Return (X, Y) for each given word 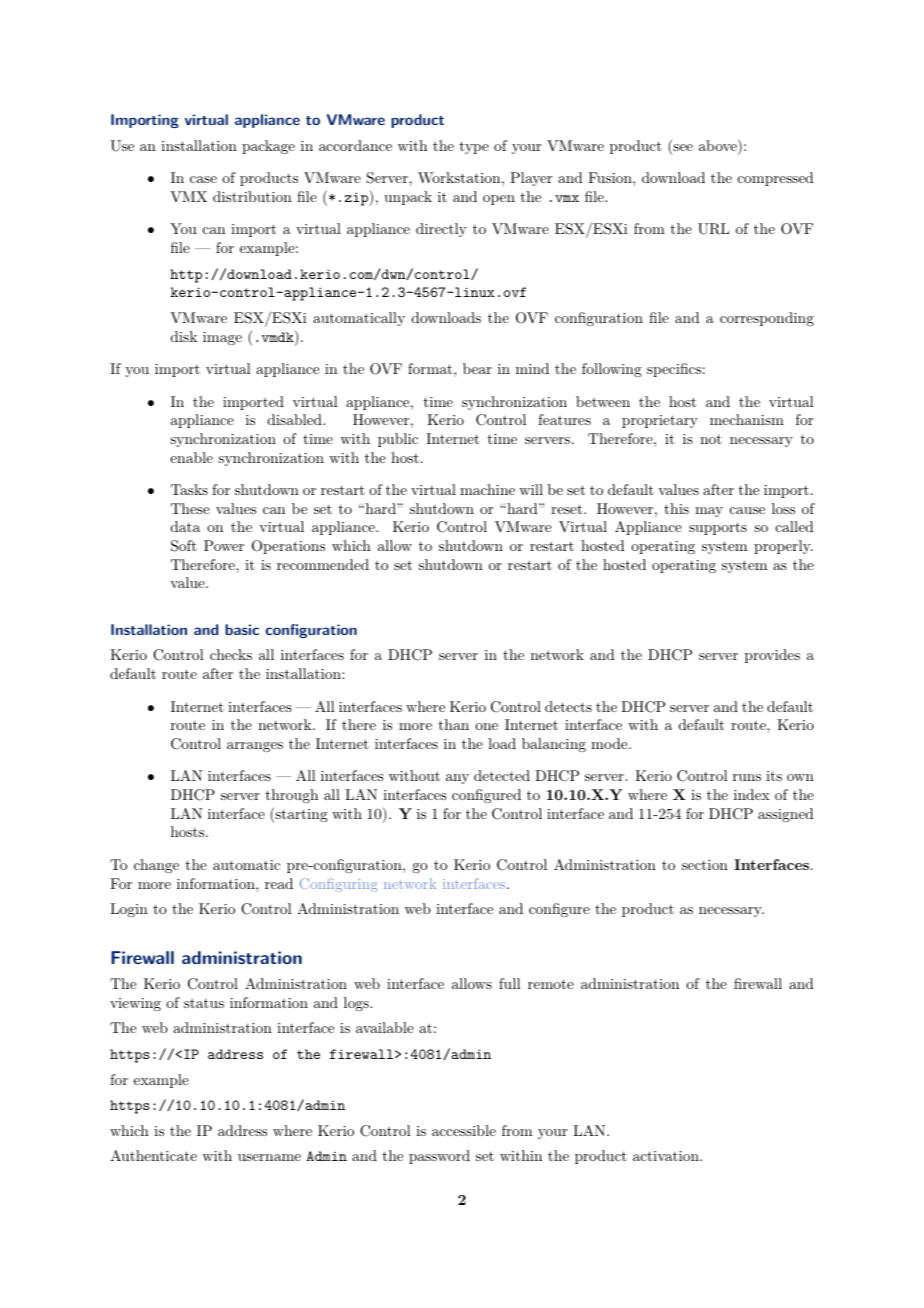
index (752, 794)
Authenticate (153, 1155)
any (457, 779)
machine (487, 489)
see (682, 149)
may (709, 512)
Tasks (189, 489)
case (203, 179)
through (292, 796)
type (474, 147)
